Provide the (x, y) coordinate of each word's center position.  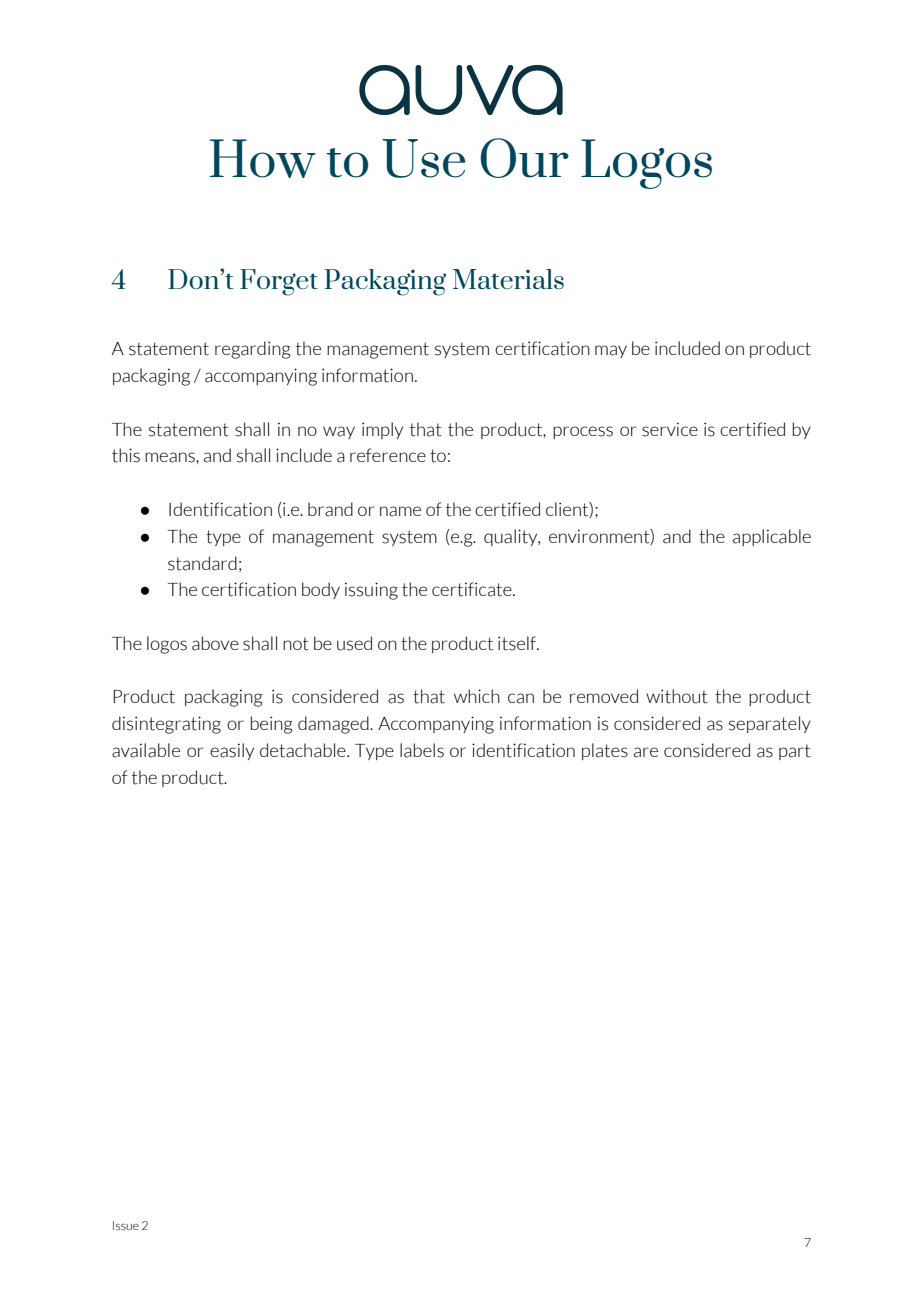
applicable (772, 537)
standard (202, 563)
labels (422, 750)
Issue (126, 1225)
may (611, 351)
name (400, 511)
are (646, 752)
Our (524, 158)
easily (232, 751)
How (262, 158)
